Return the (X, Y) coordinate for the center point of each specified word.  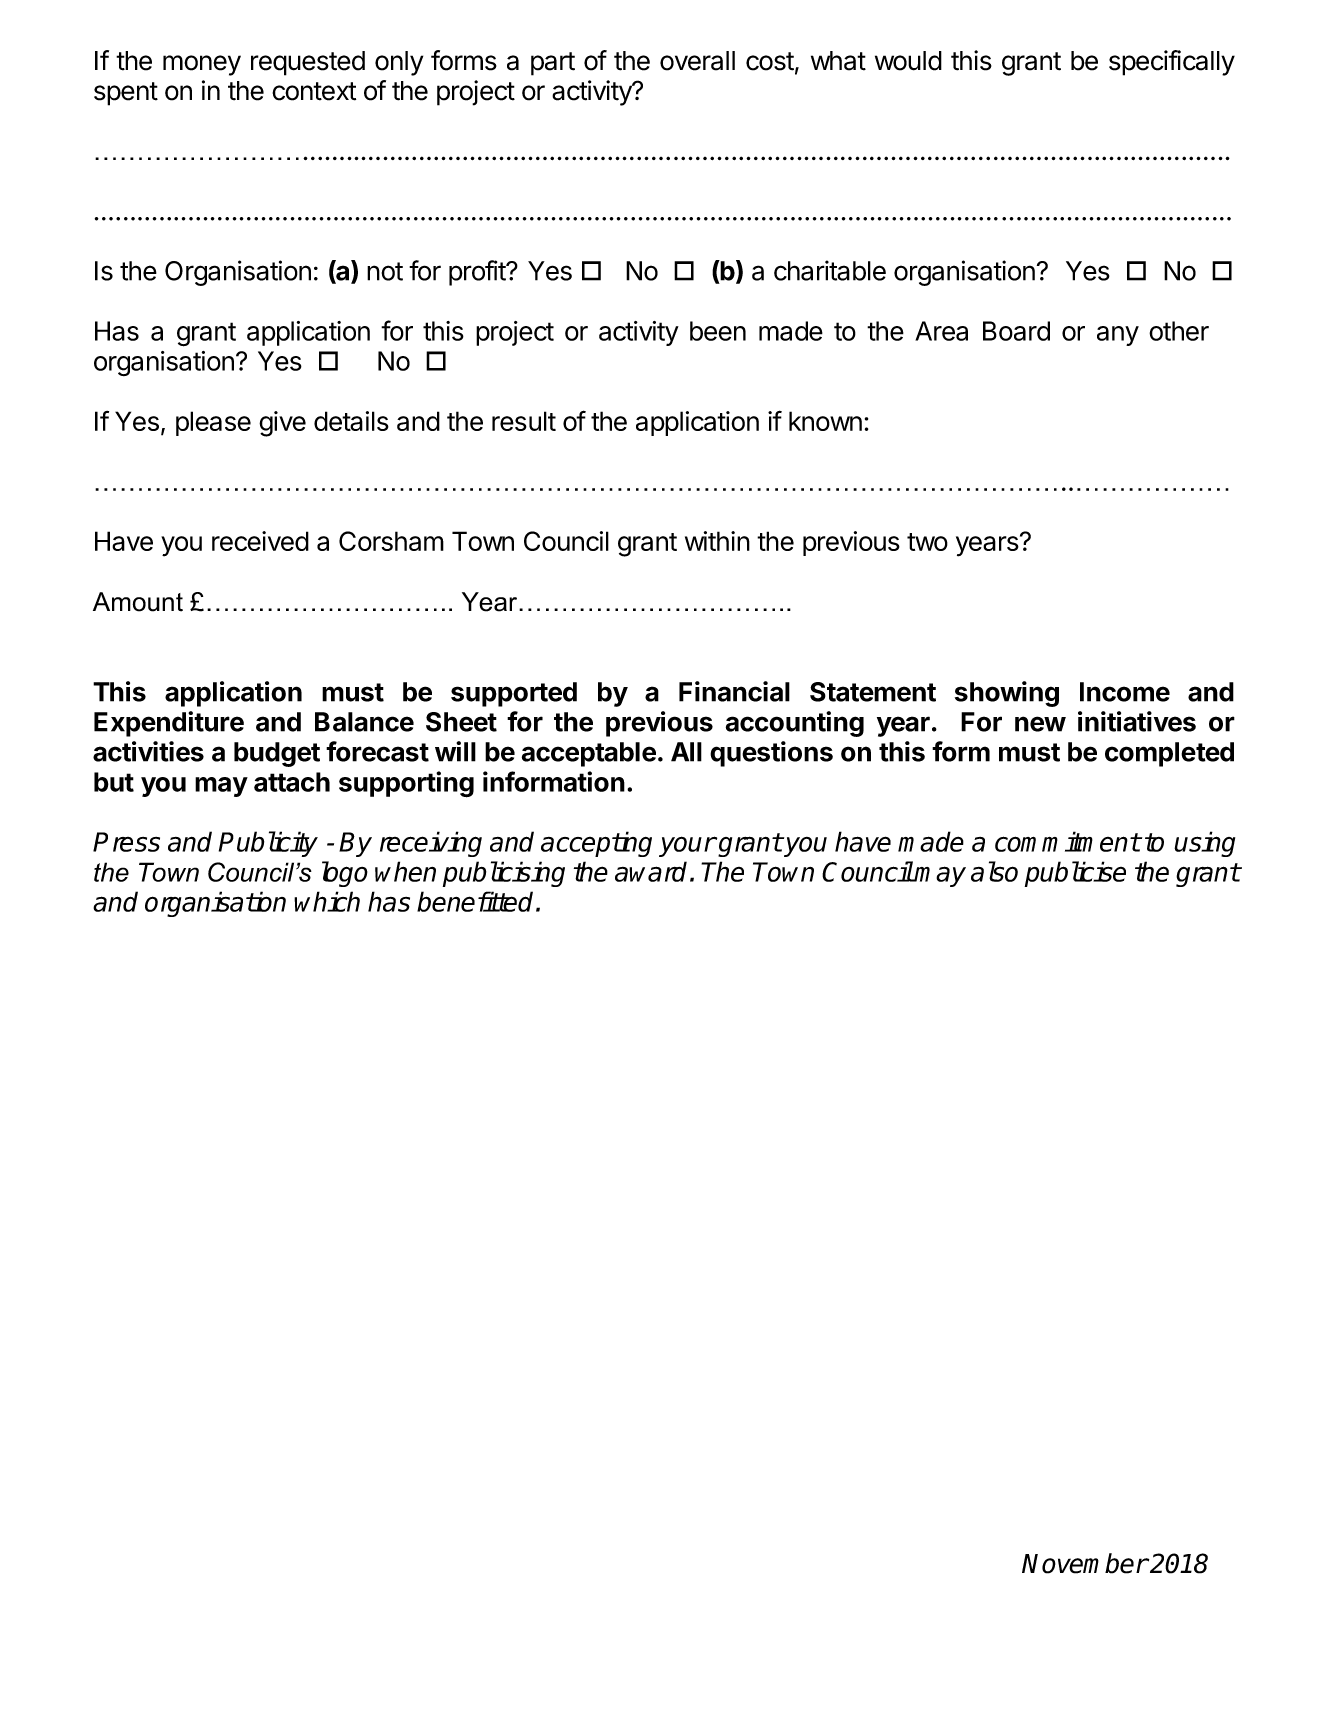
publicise (1075, 874)
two (927, 542)
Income (1125, 692)
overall (697, 61)
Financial (734, 691)
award (651, 871)
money (202, 65)
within (717, 541)
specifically (1172, 63)
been (718, 331)
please (213, 423)
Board (1016, 331)
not (385, 271)
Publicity (268, 844)
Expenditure (169, 724)
